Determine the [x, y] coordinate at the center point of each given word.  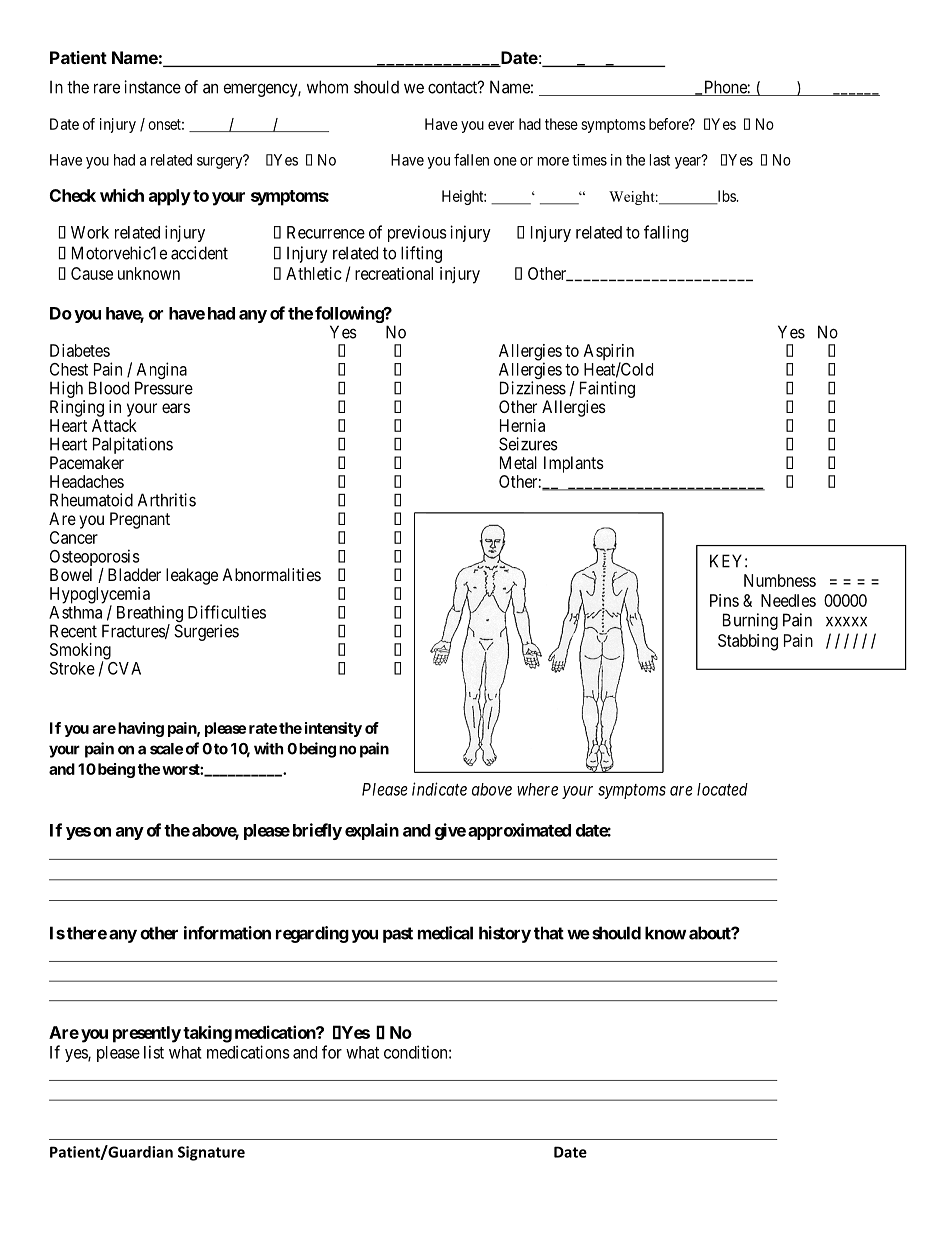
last [660, 160]
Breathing [150, 615]
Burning [750, 621]
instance [152, 87]
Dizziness [533, 388]
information [227, 933]
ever [501, 125]
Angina [161, 372]
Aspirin [609, 353]
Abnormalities [271, 574]
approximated [519, 831]
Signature [211, 1153]
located [722, 789]
